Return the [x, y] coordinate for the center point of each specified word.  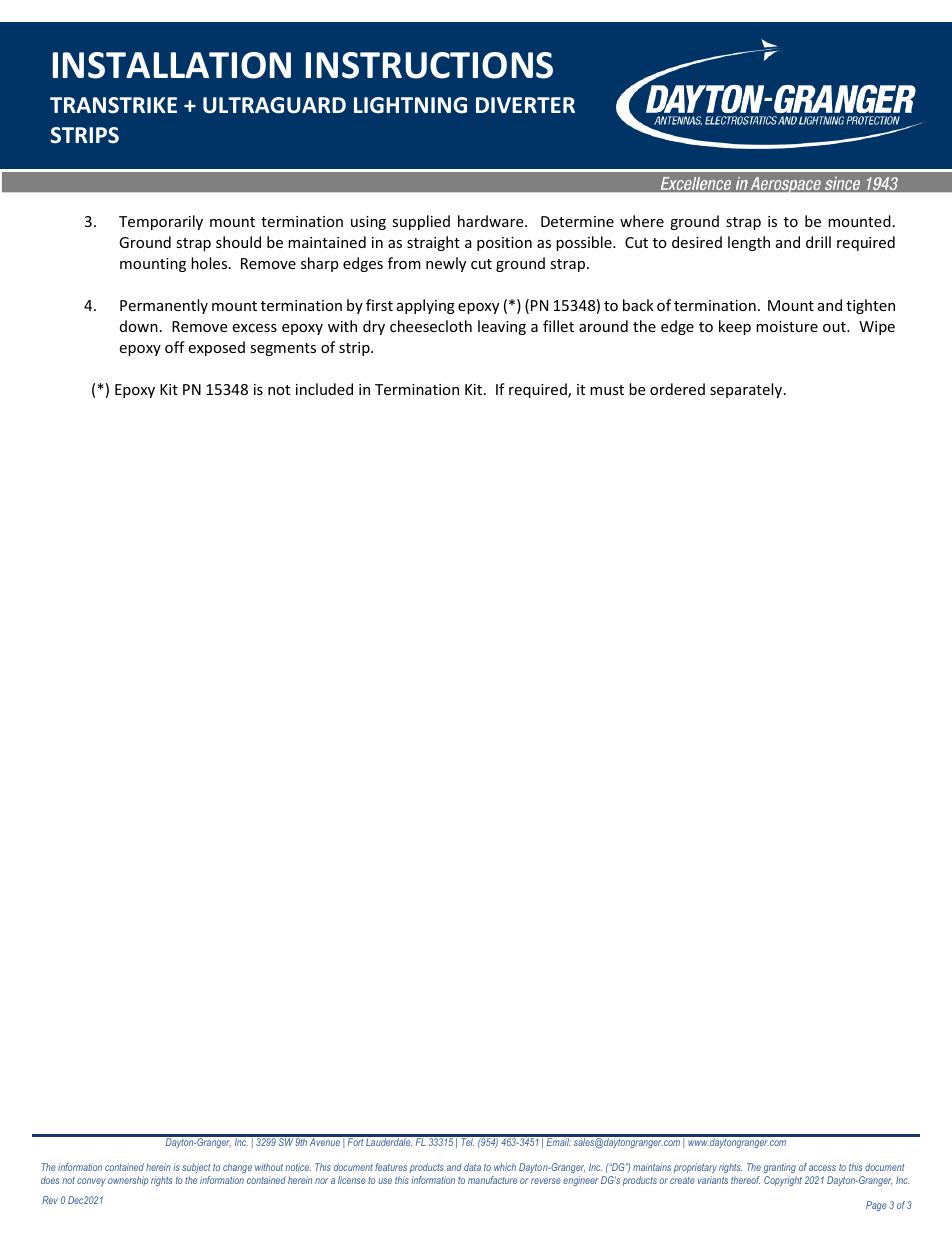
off [175, 347]
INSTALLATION [172, 65]
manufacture [492, 1180]
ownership [128, 1181]
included [324, 389]
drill [818, 242]
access [822, 1168]
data [472, 1167]
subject [196, 1170]
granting [780, 1170]
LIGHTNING [410, 105]
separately [746, 390]
